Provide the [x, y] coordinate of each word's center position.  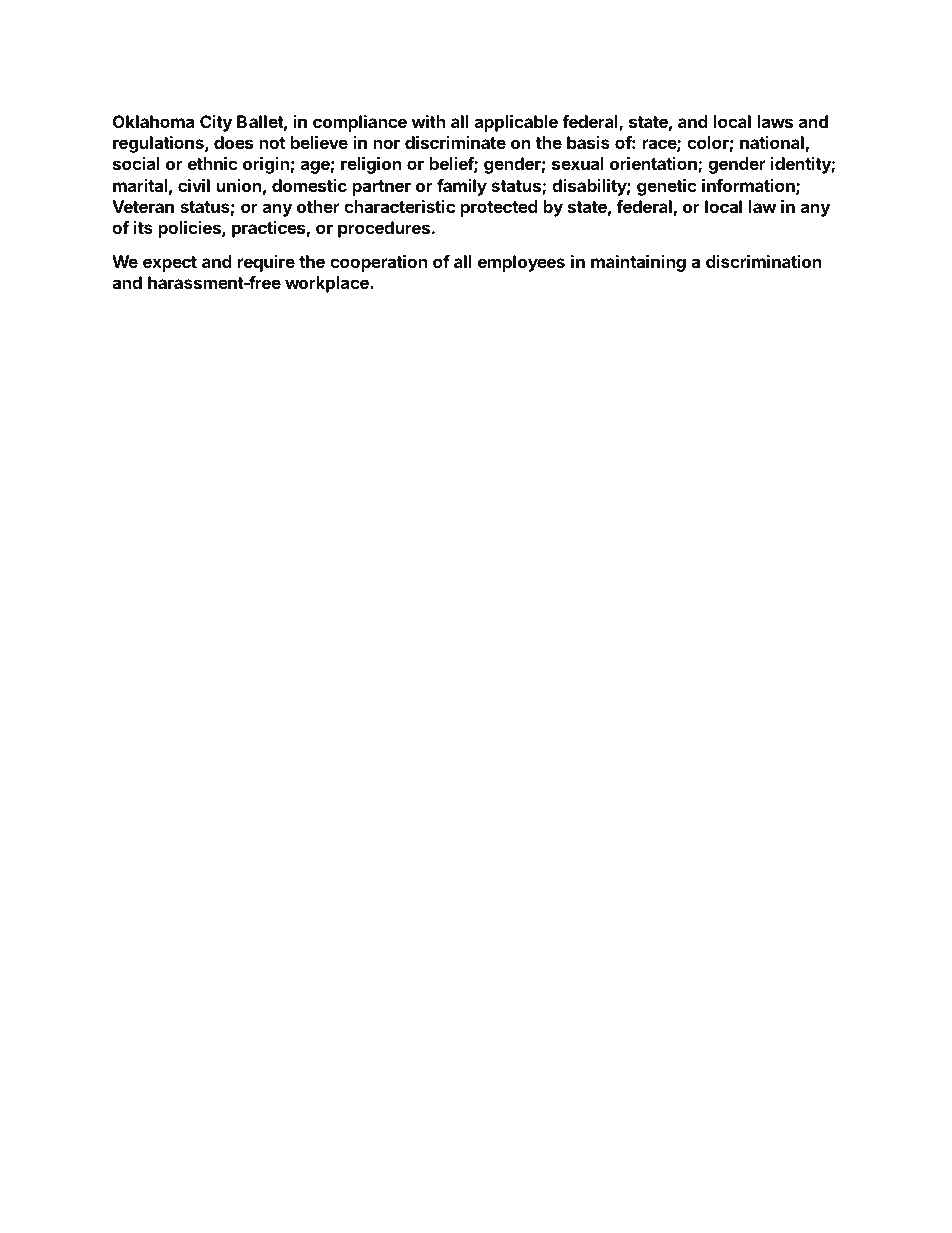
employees [521, 263]
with [428, 121]
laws [775, 121]
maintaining [638, 263]
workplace [328, 284]
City [216, 123]
